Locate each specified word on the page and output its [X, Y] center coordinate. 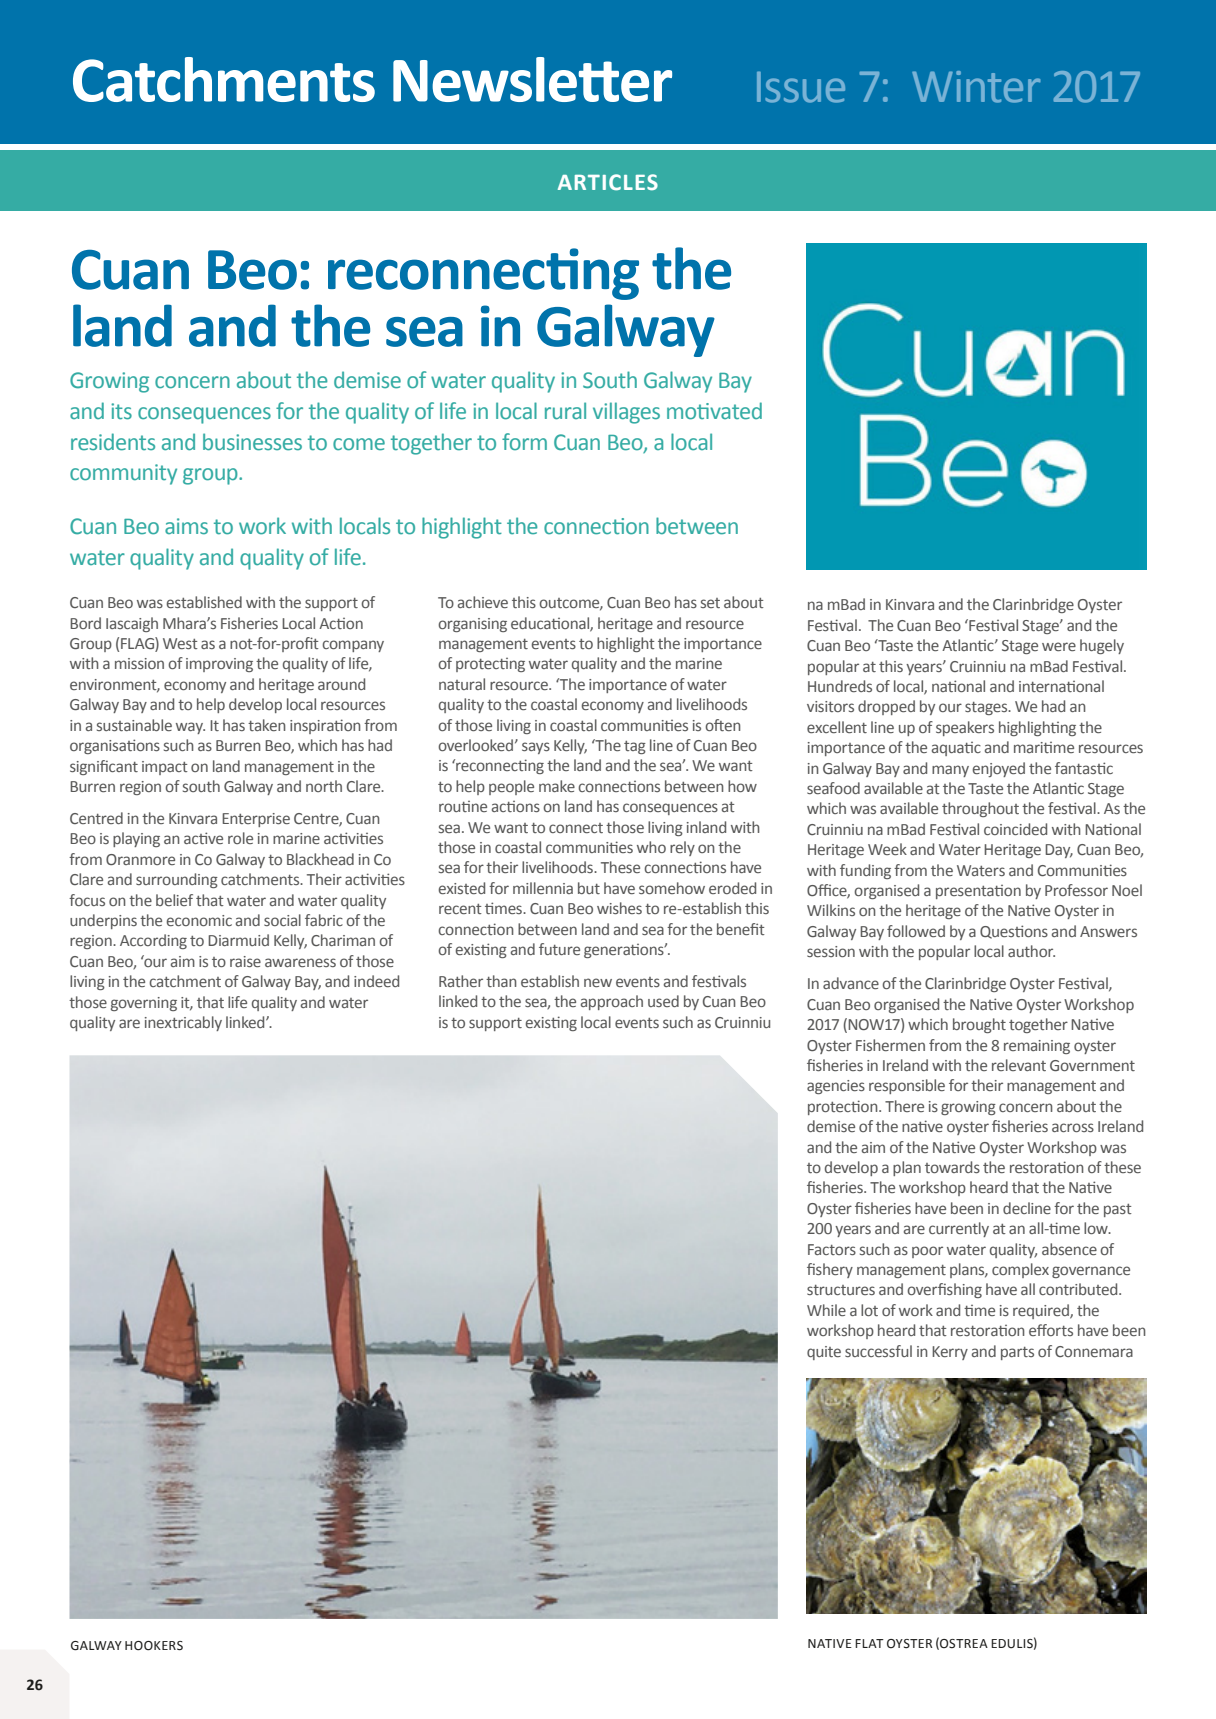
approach [612, 1002]
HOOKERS [154, 1646]
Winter [976, 87]
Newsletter [532, 79]
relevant [1019, 1065]
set [710, 603]
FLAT [869, 1643]
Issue [801, 87]
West [180, 643]
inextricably [183, 1023]
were [1059, 646]
